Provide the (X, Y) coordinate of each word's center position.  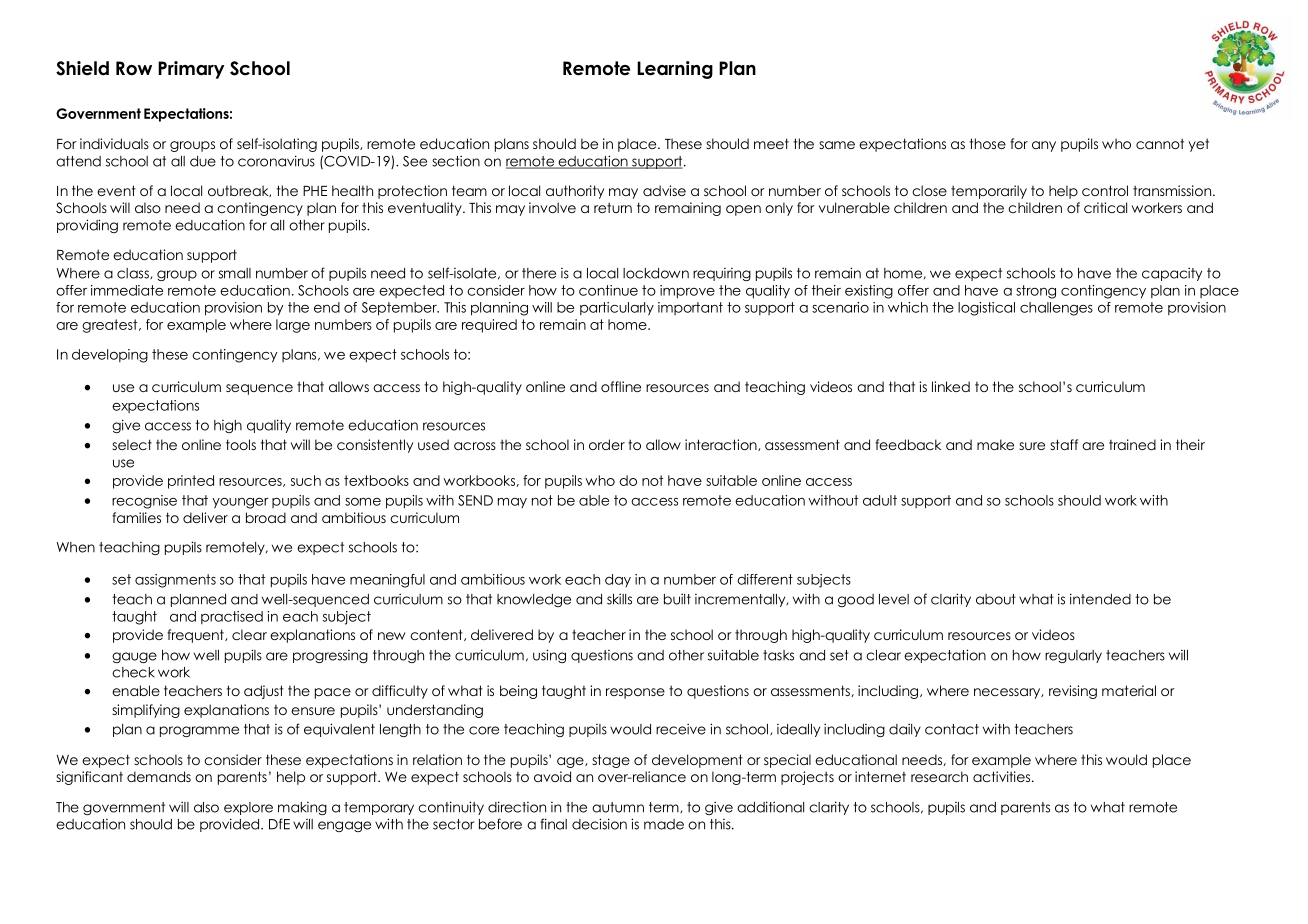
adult (880, 500)
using (549, 656)
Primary (191, 70)
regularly (1073, 656)
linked (951, 386)
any (1044, 146)
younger (240, 503)
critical (1105, 207)
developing (110, 356)
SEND (475, 500)
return (613, 207)
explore (248, 808)
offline (621, 386)
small (235, 273)
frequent (196, 636)
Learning (675, 70)
